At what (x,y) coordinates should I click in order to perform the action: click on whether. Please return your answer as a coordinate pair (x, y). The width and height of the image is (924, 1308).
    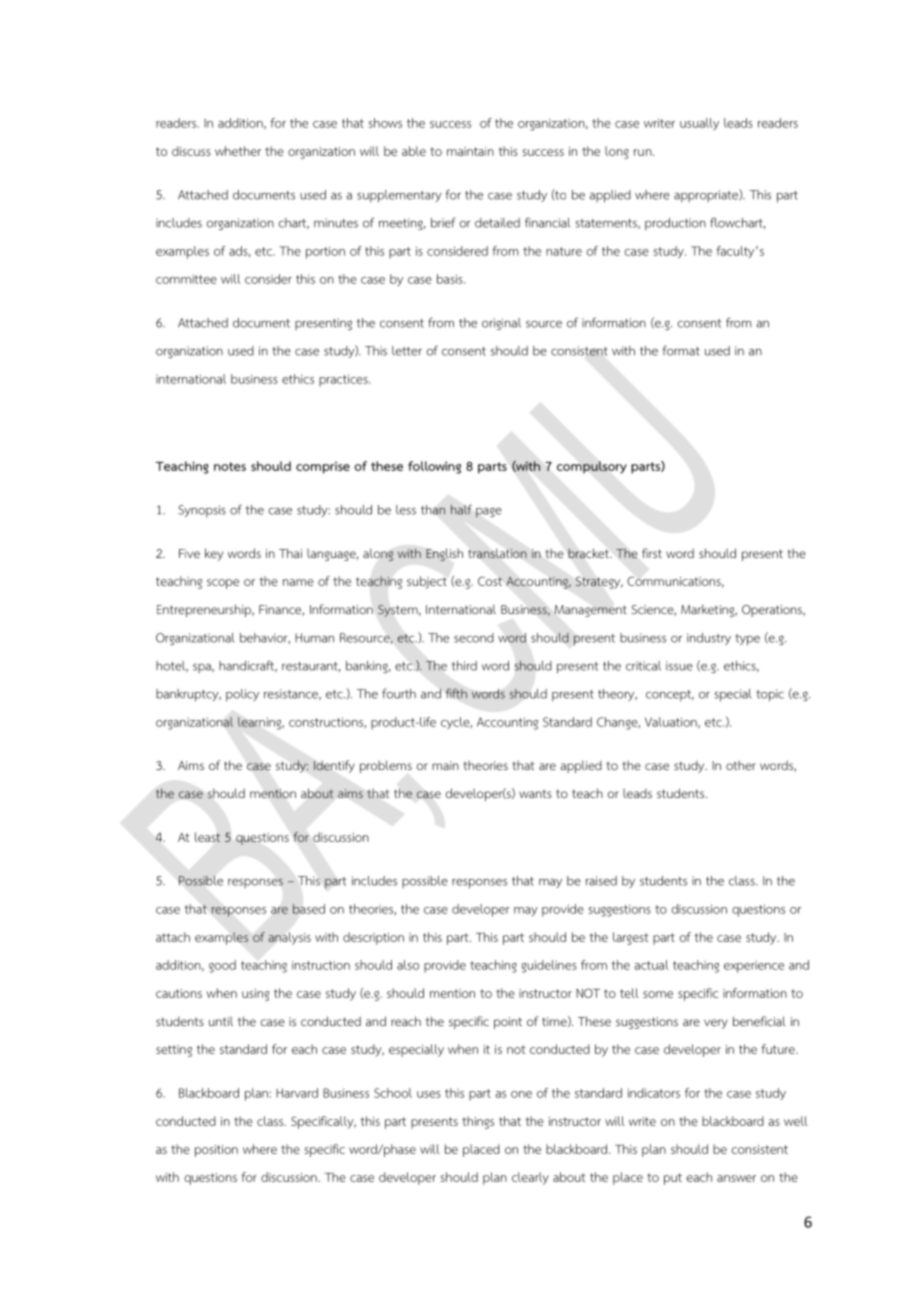
    Looking at the image, I should click on (238, 151).
